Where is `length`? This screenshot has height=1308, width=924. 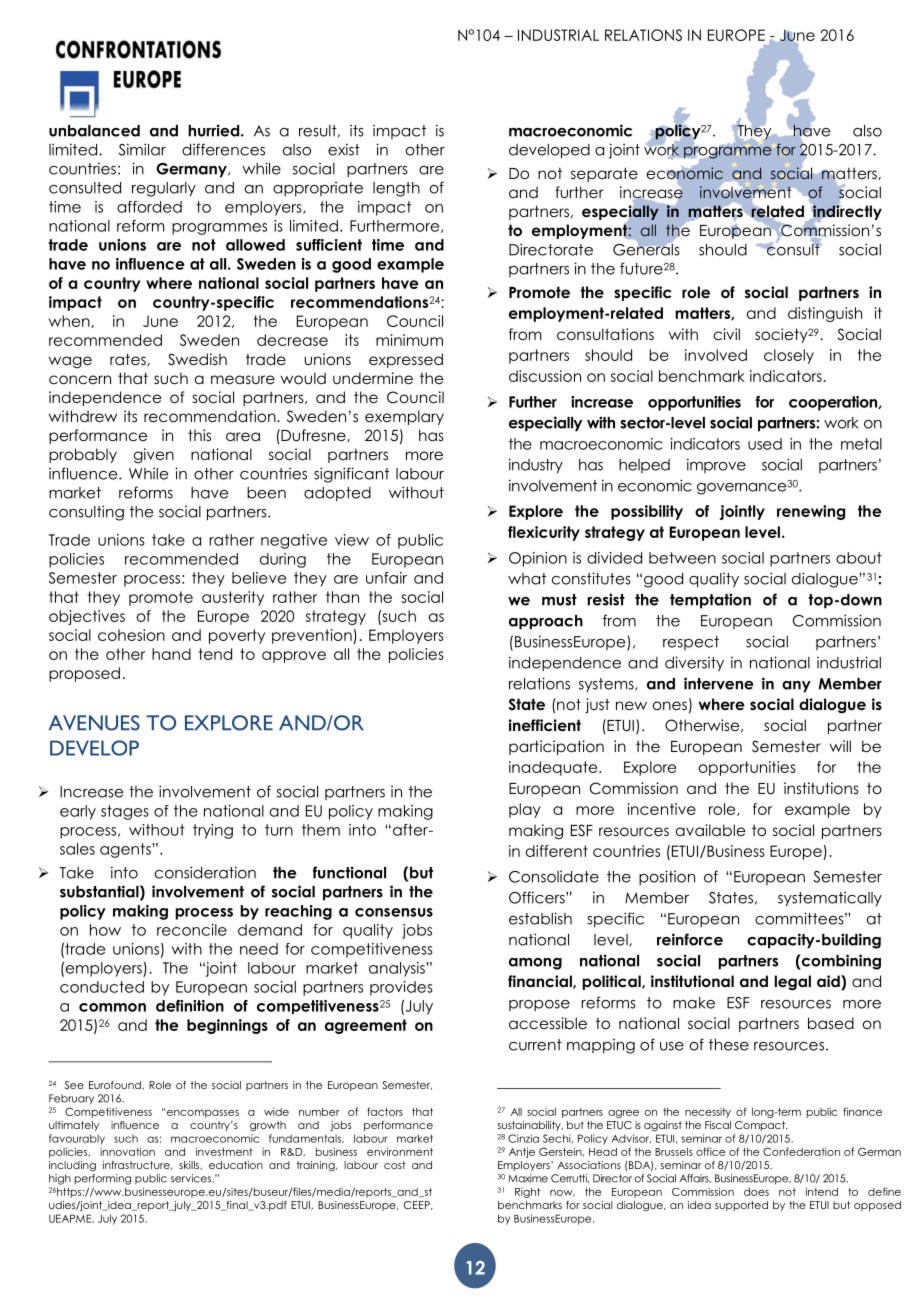 length is located at coordinates (396, 189).
